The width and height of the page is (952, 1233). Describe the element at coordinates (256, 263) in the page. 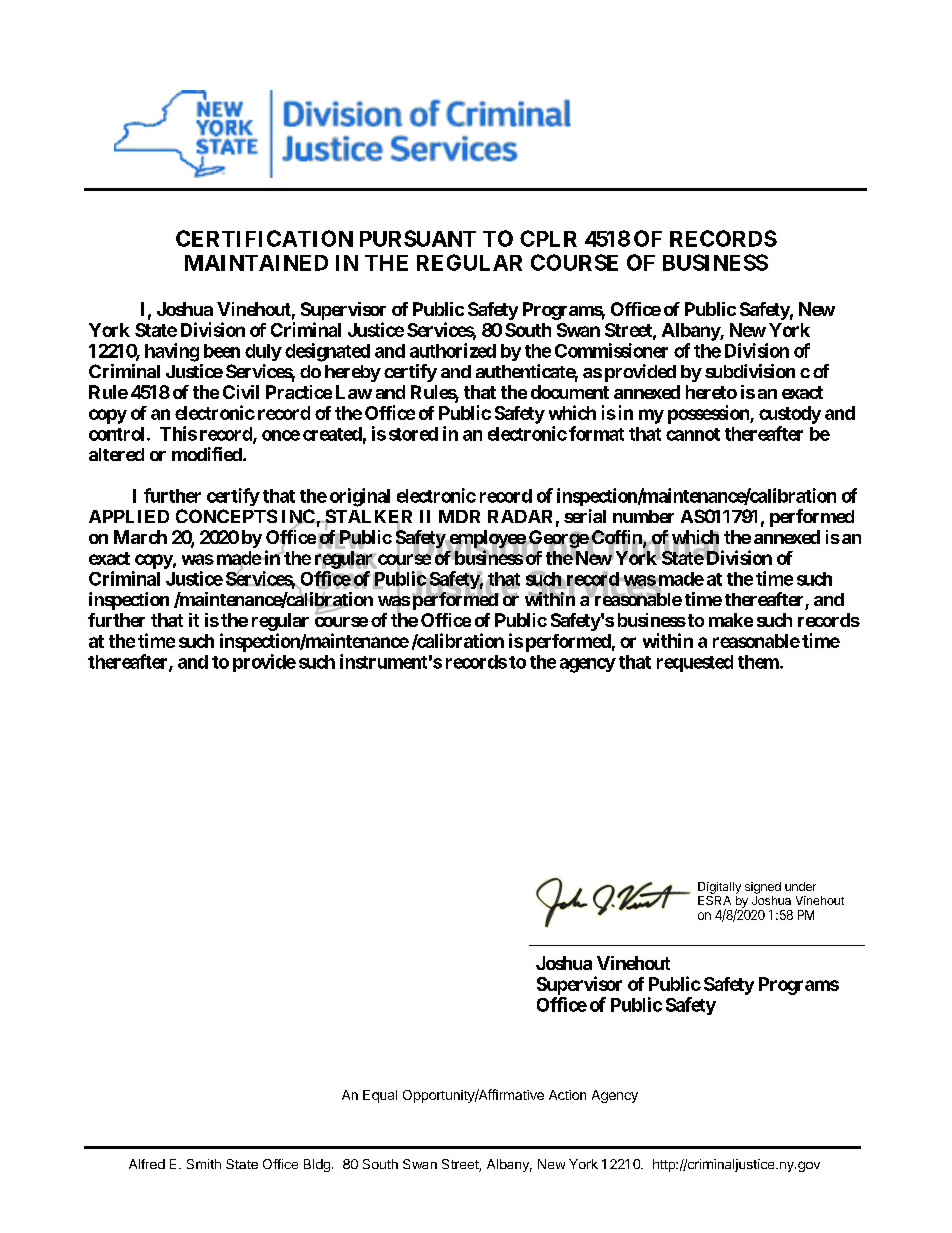

I see `MAINTAINED` at that location.
